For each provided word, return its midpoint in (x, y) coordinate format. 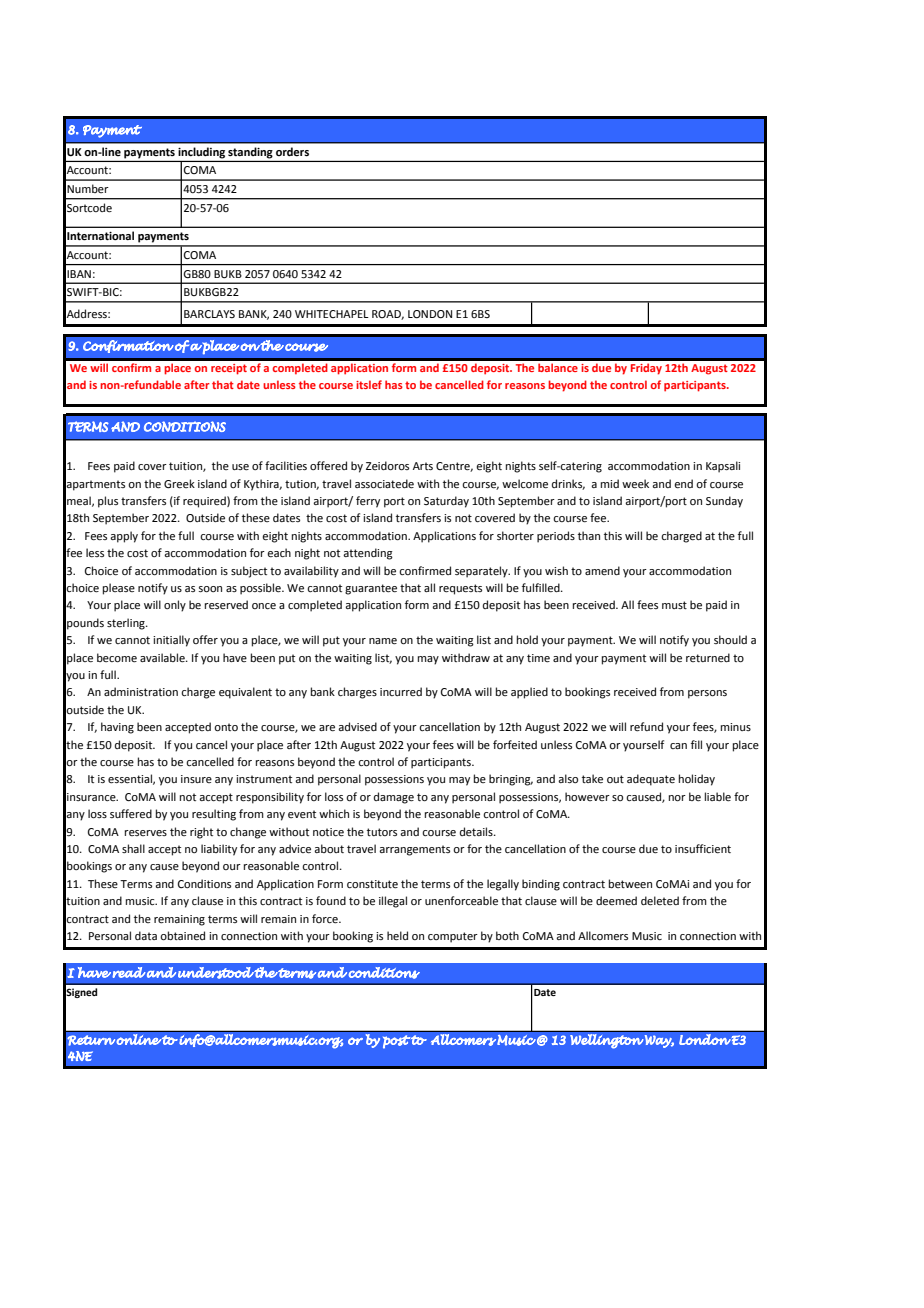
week (635, 484)
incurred (401, 691)
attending (368, 554)
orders (292, 151)
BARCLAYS (209, 314)
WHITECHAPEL (332, 314)
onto (226, 727)
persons (707, 694)
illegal (393, 902)
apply (124, 537)
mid (610, 483)
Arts (423, 466)
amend (602, 571)
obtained (182, 936)
